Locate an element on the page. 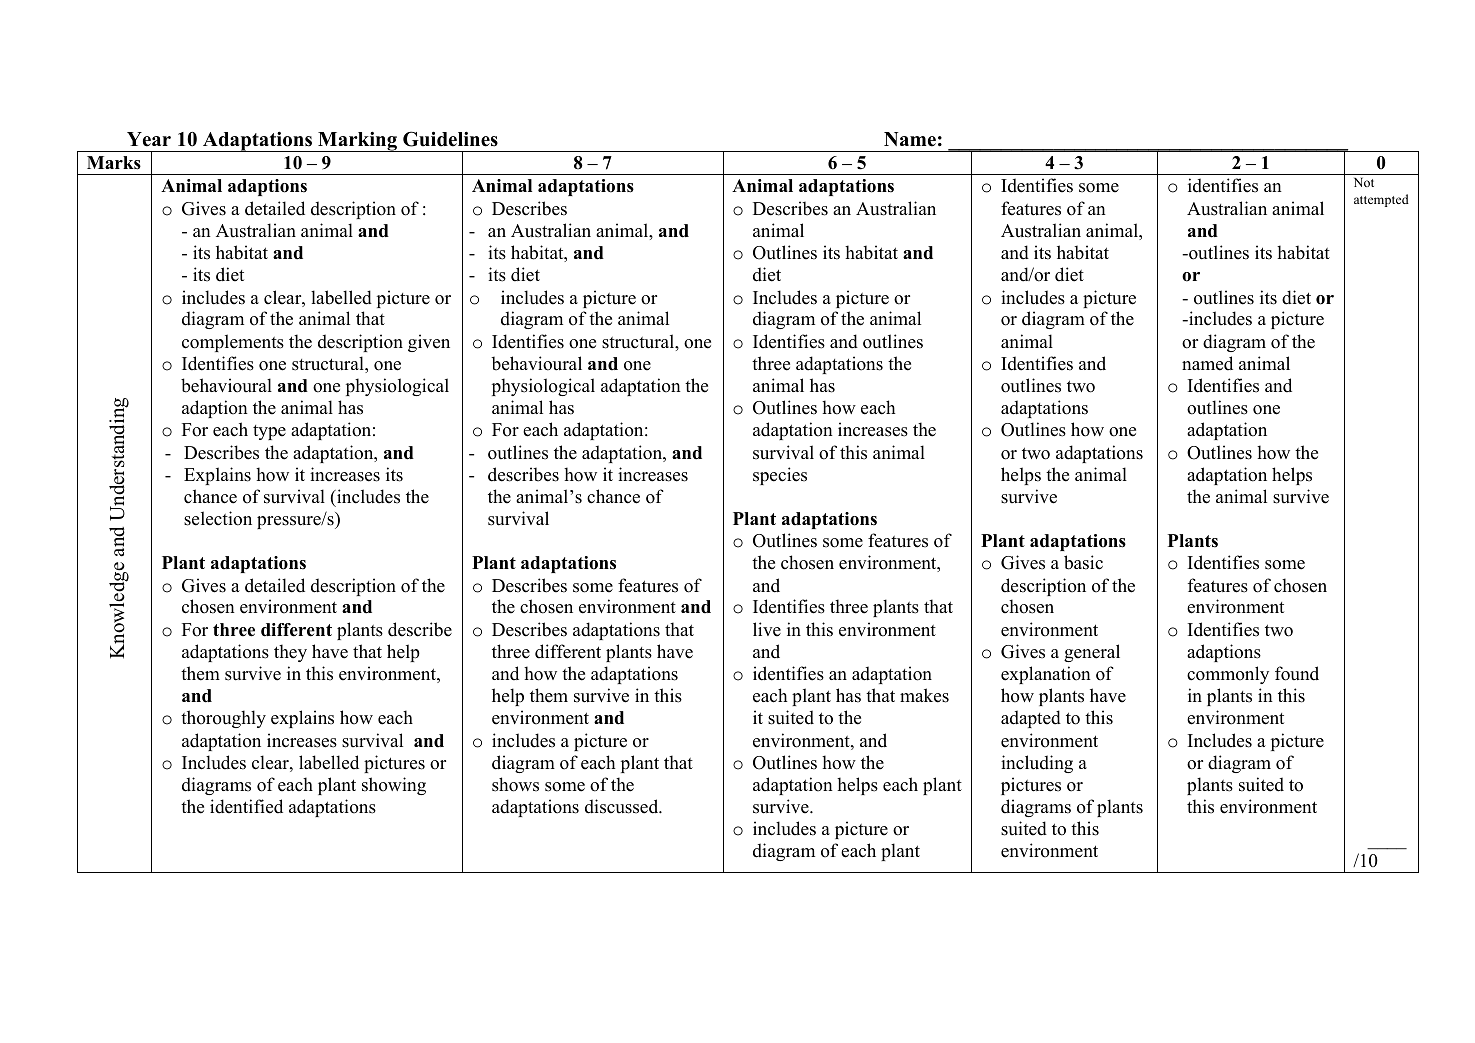 This page has width=1475, height=1043. type is located at coordinates (269, 432).
